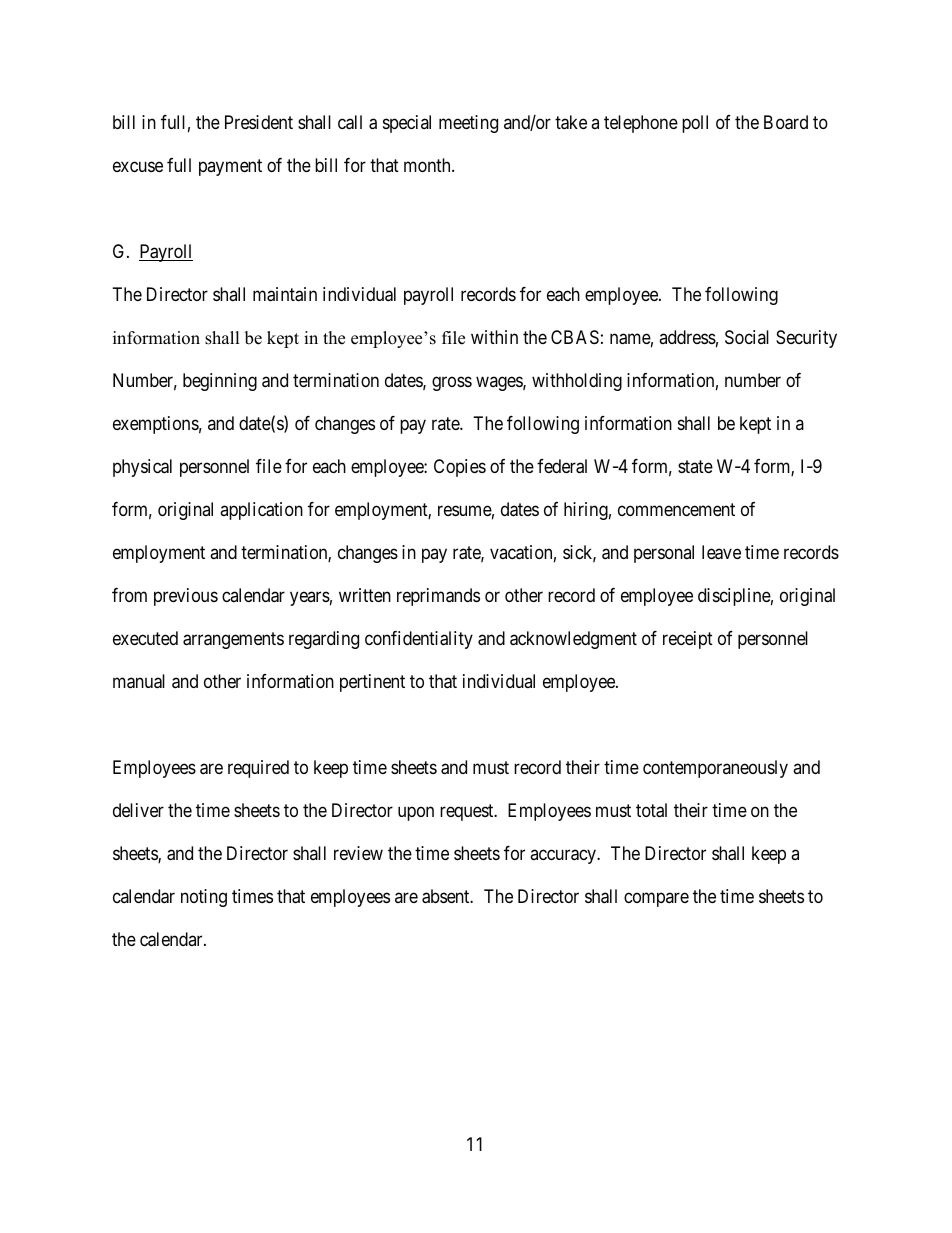 Image resolution: width=952 pixels, height=1233 pixels. Describe the element at coordinates (468, 124) in the screenshot. I see `meeting` at that location.
